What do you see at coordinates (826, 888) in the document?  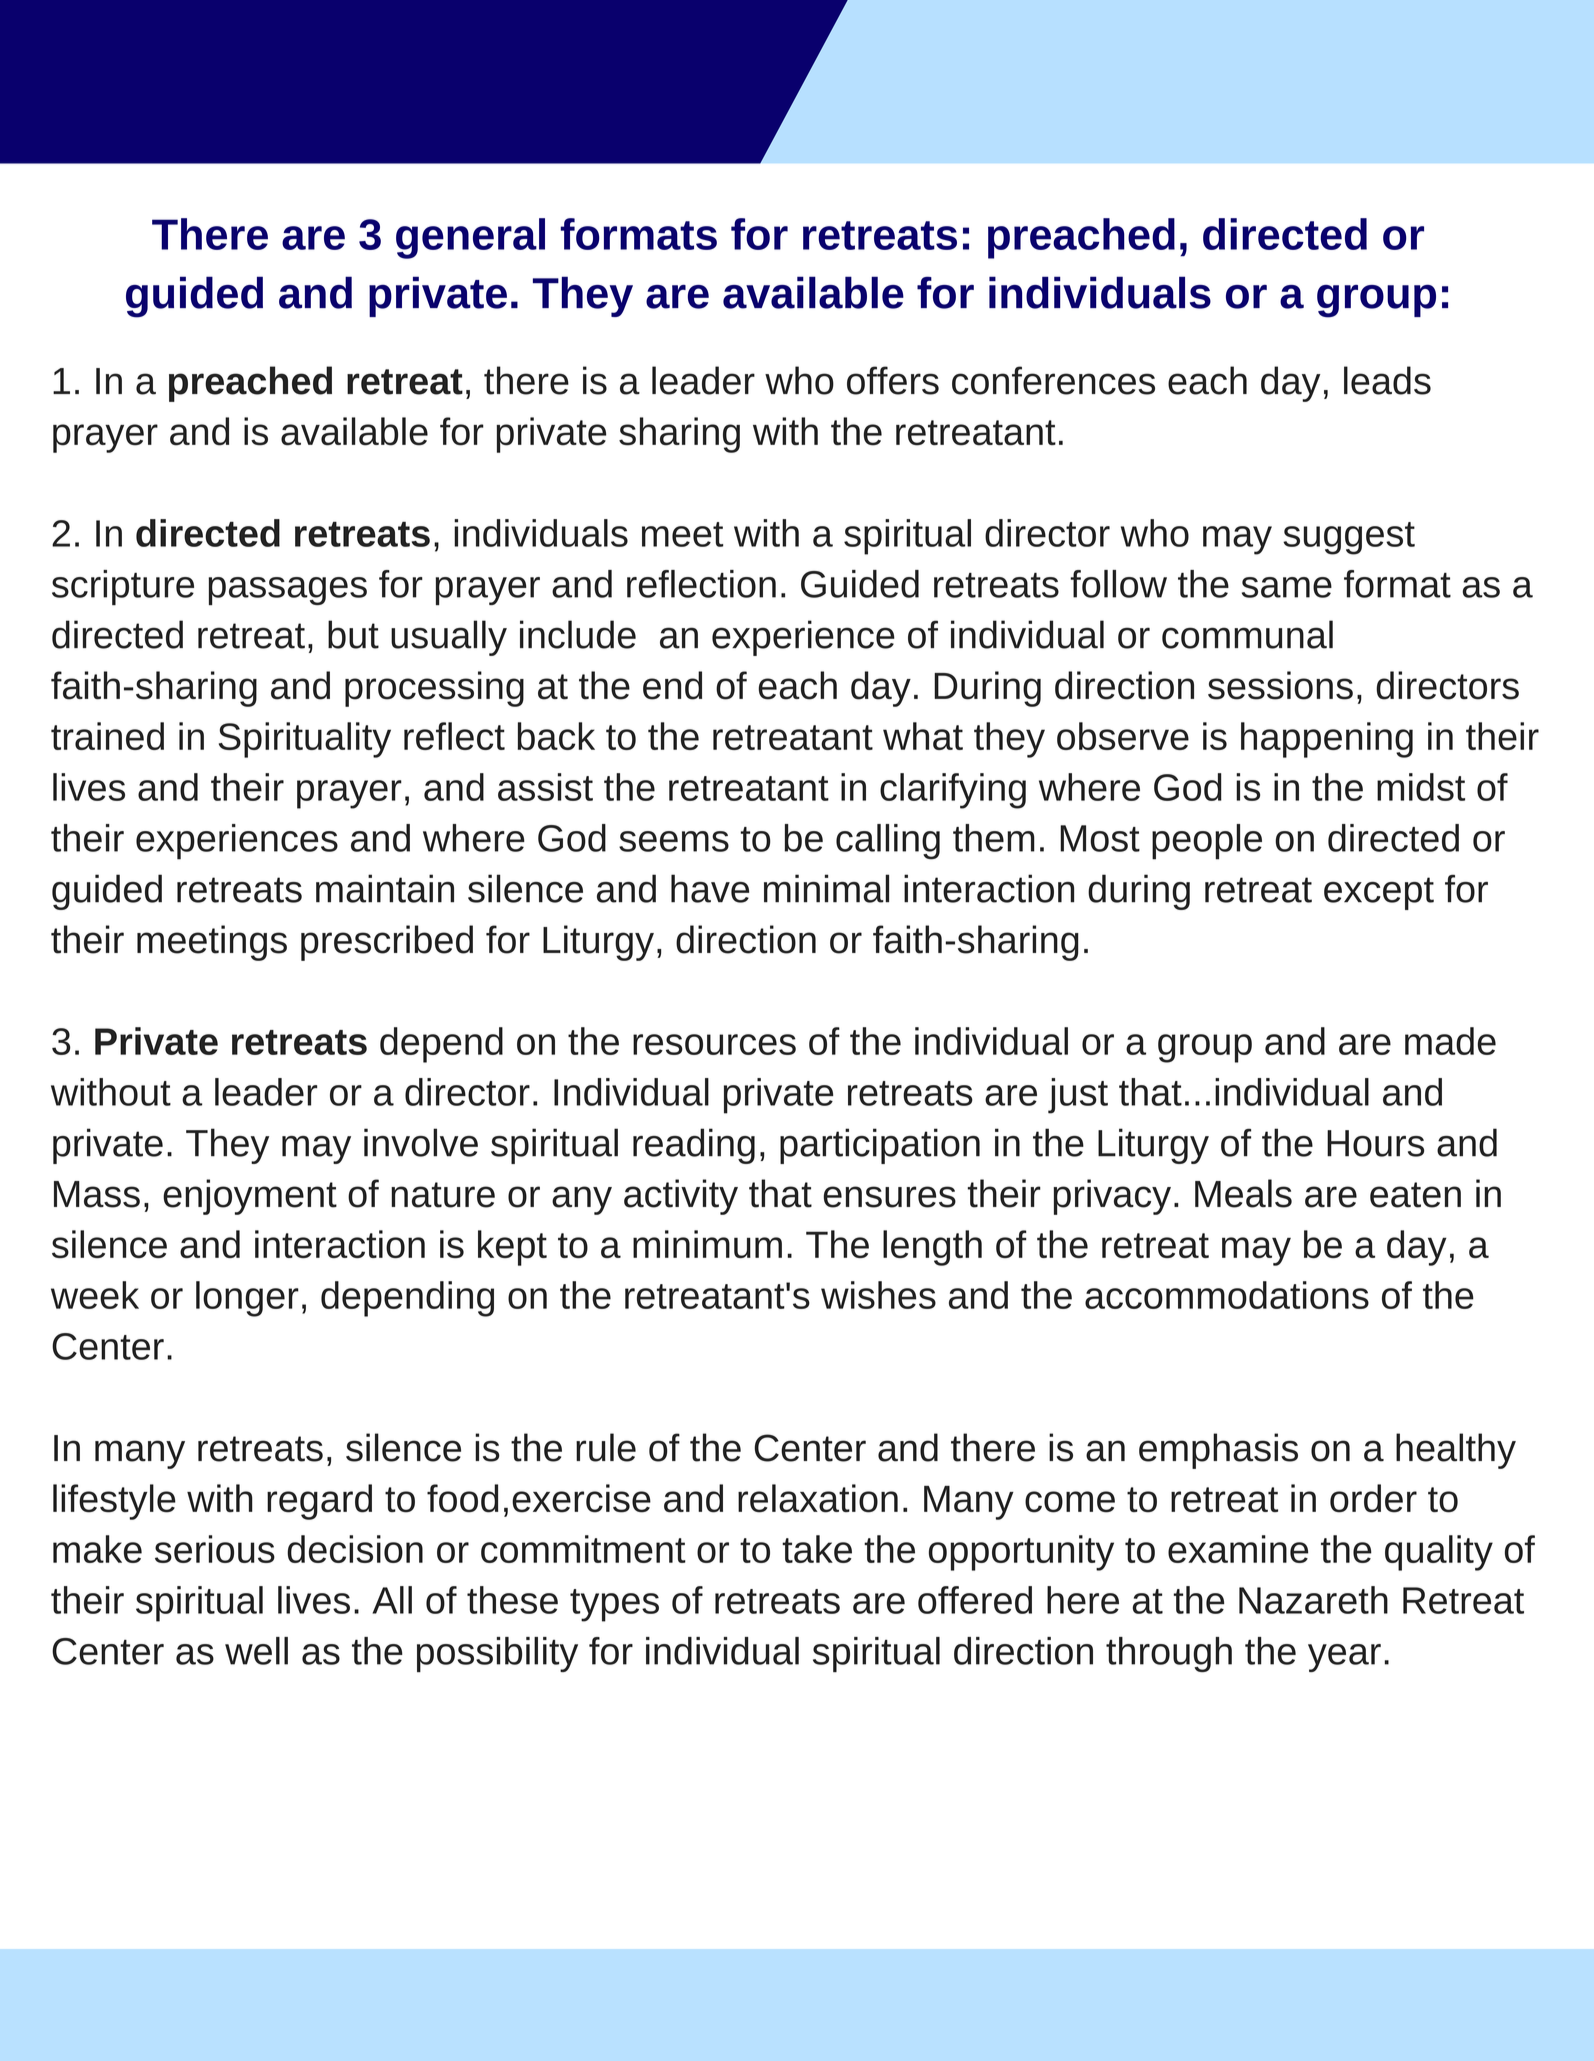 I see `minimal` at bounding box center [826, 888].
